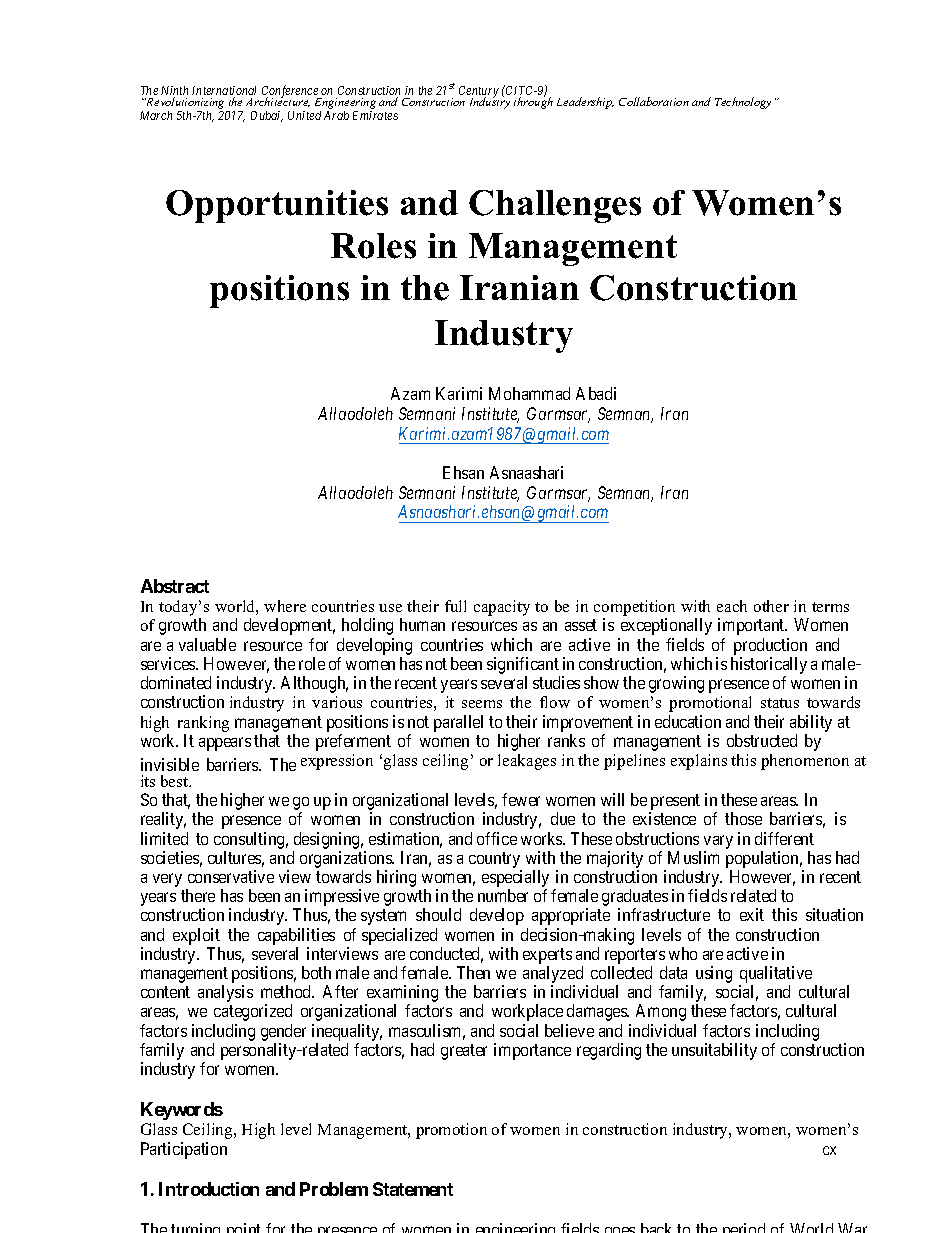 This document has height=1233, width=952. I want to click on those, so click(743, 818).
